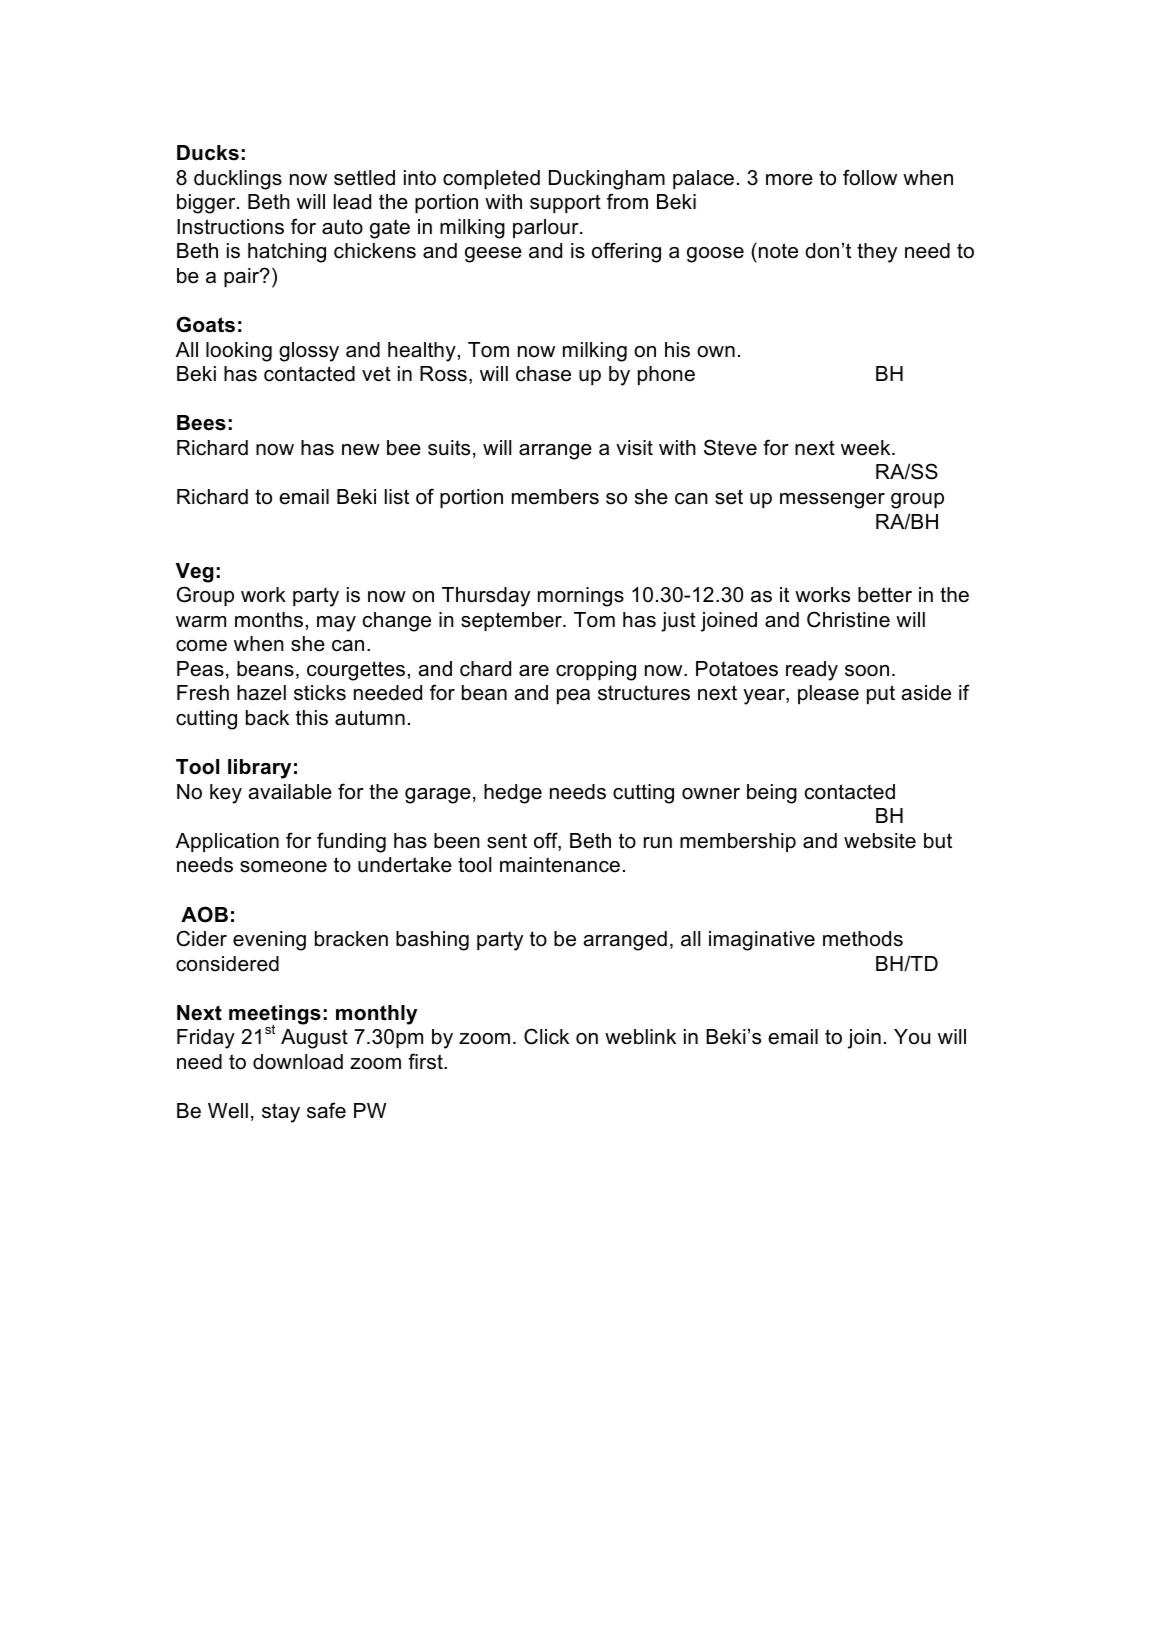  Describe the element at coordinates (912, 1037) in the page. I see `You` at that location.
